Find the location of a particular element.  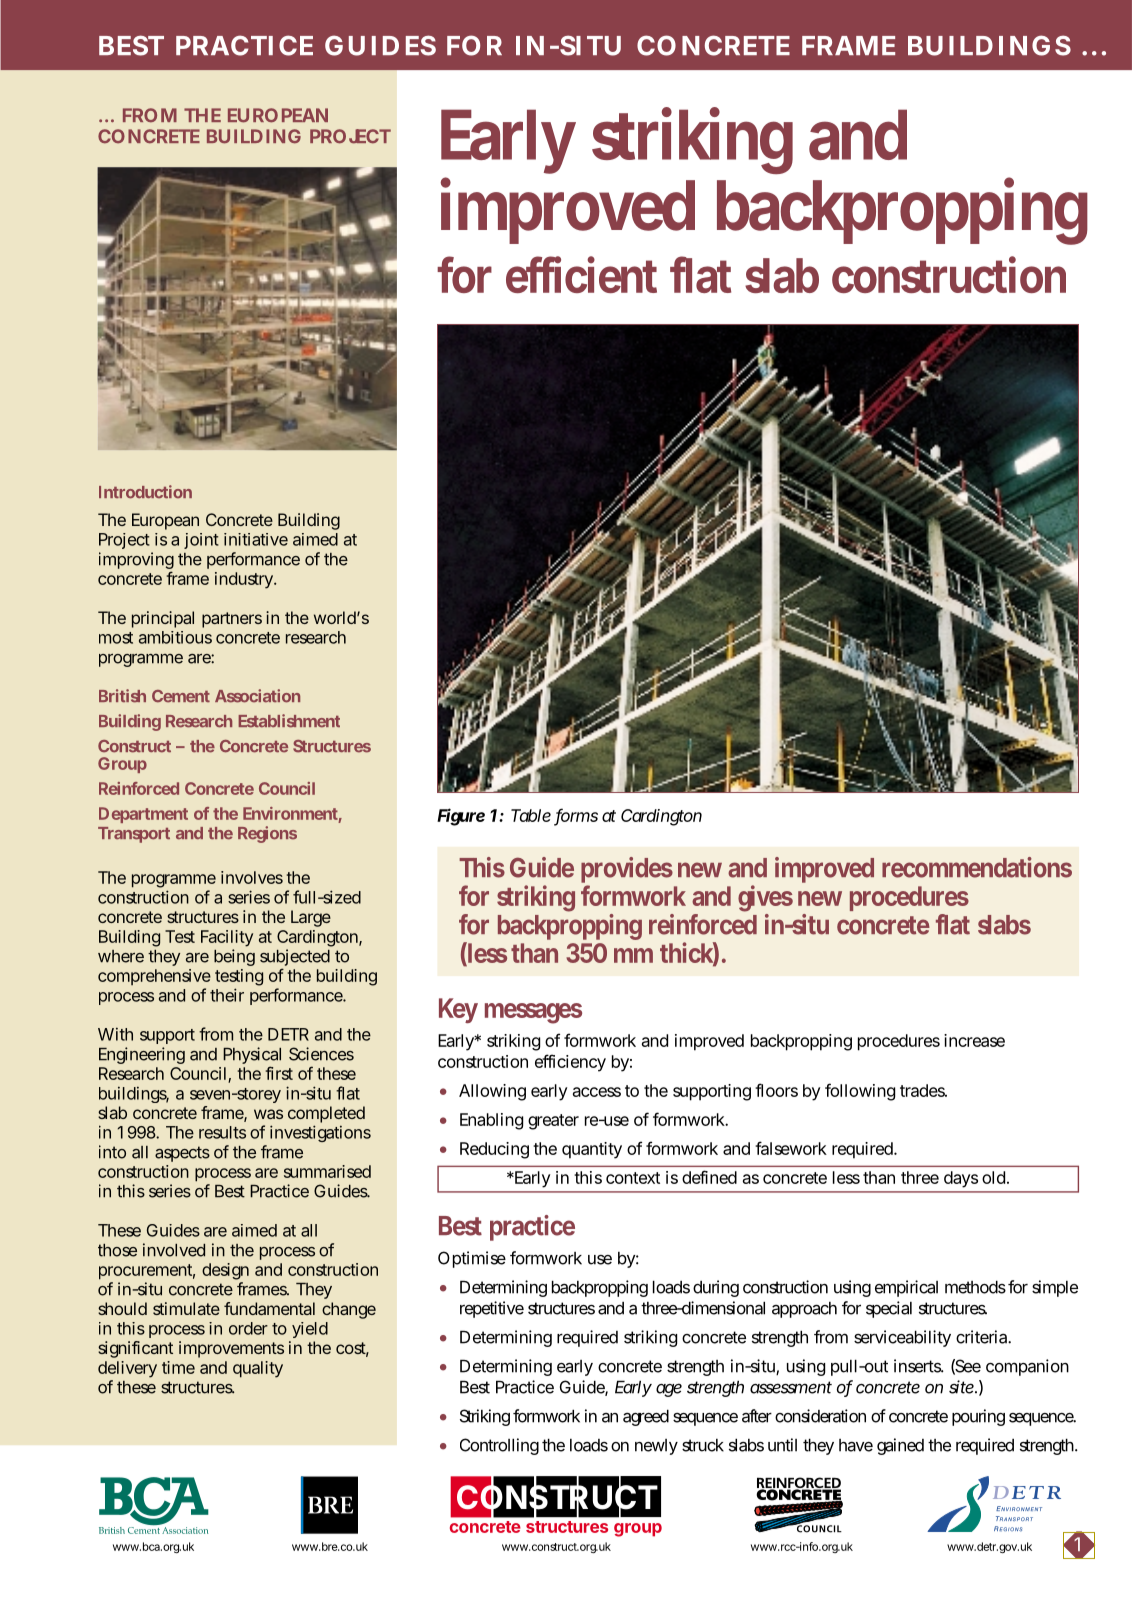

pouring is located at coordinates (978, 1417).
